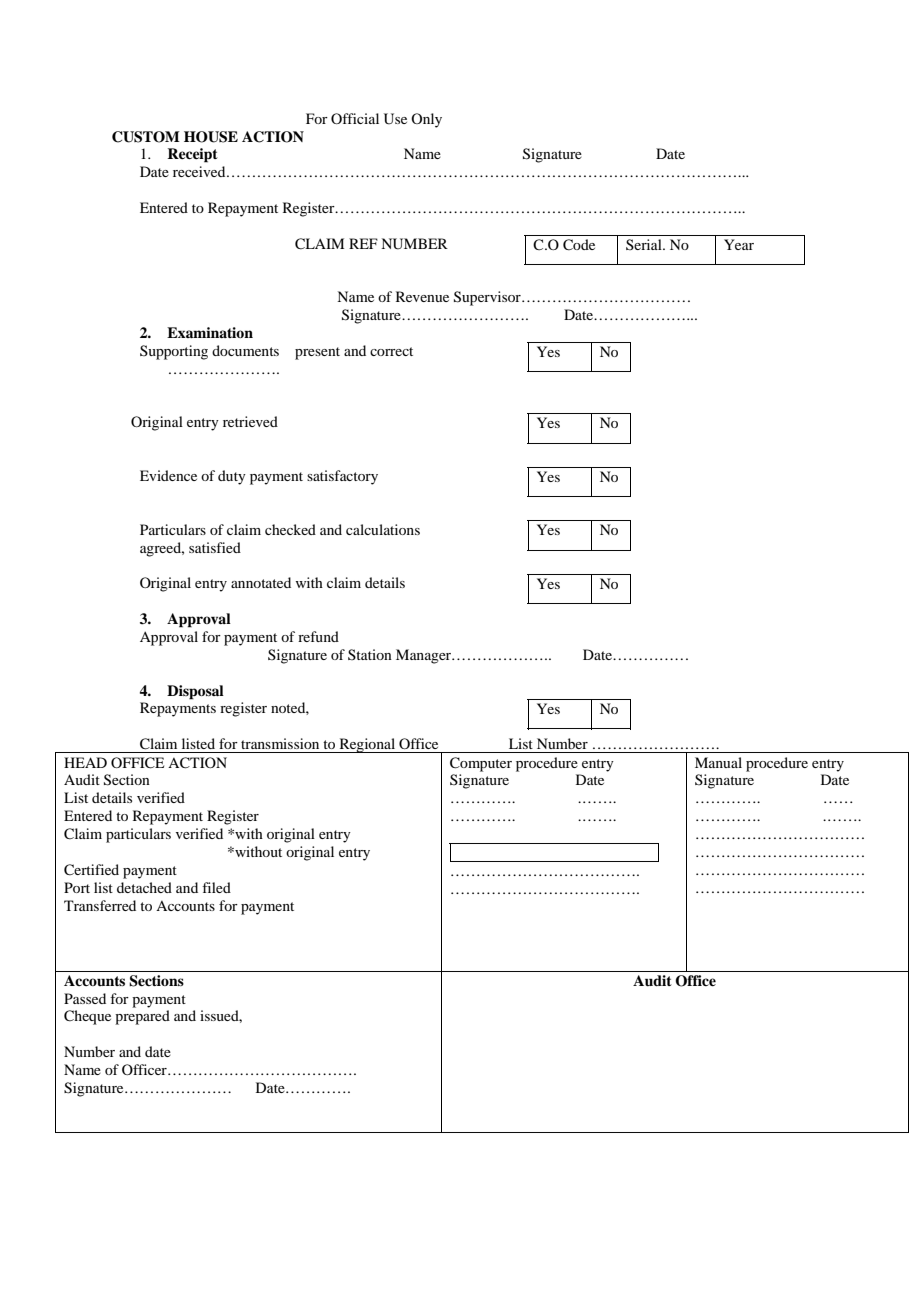 The height and width of the screenshot is (1308, 924). I want to click on Serial, so click(645, 244).
